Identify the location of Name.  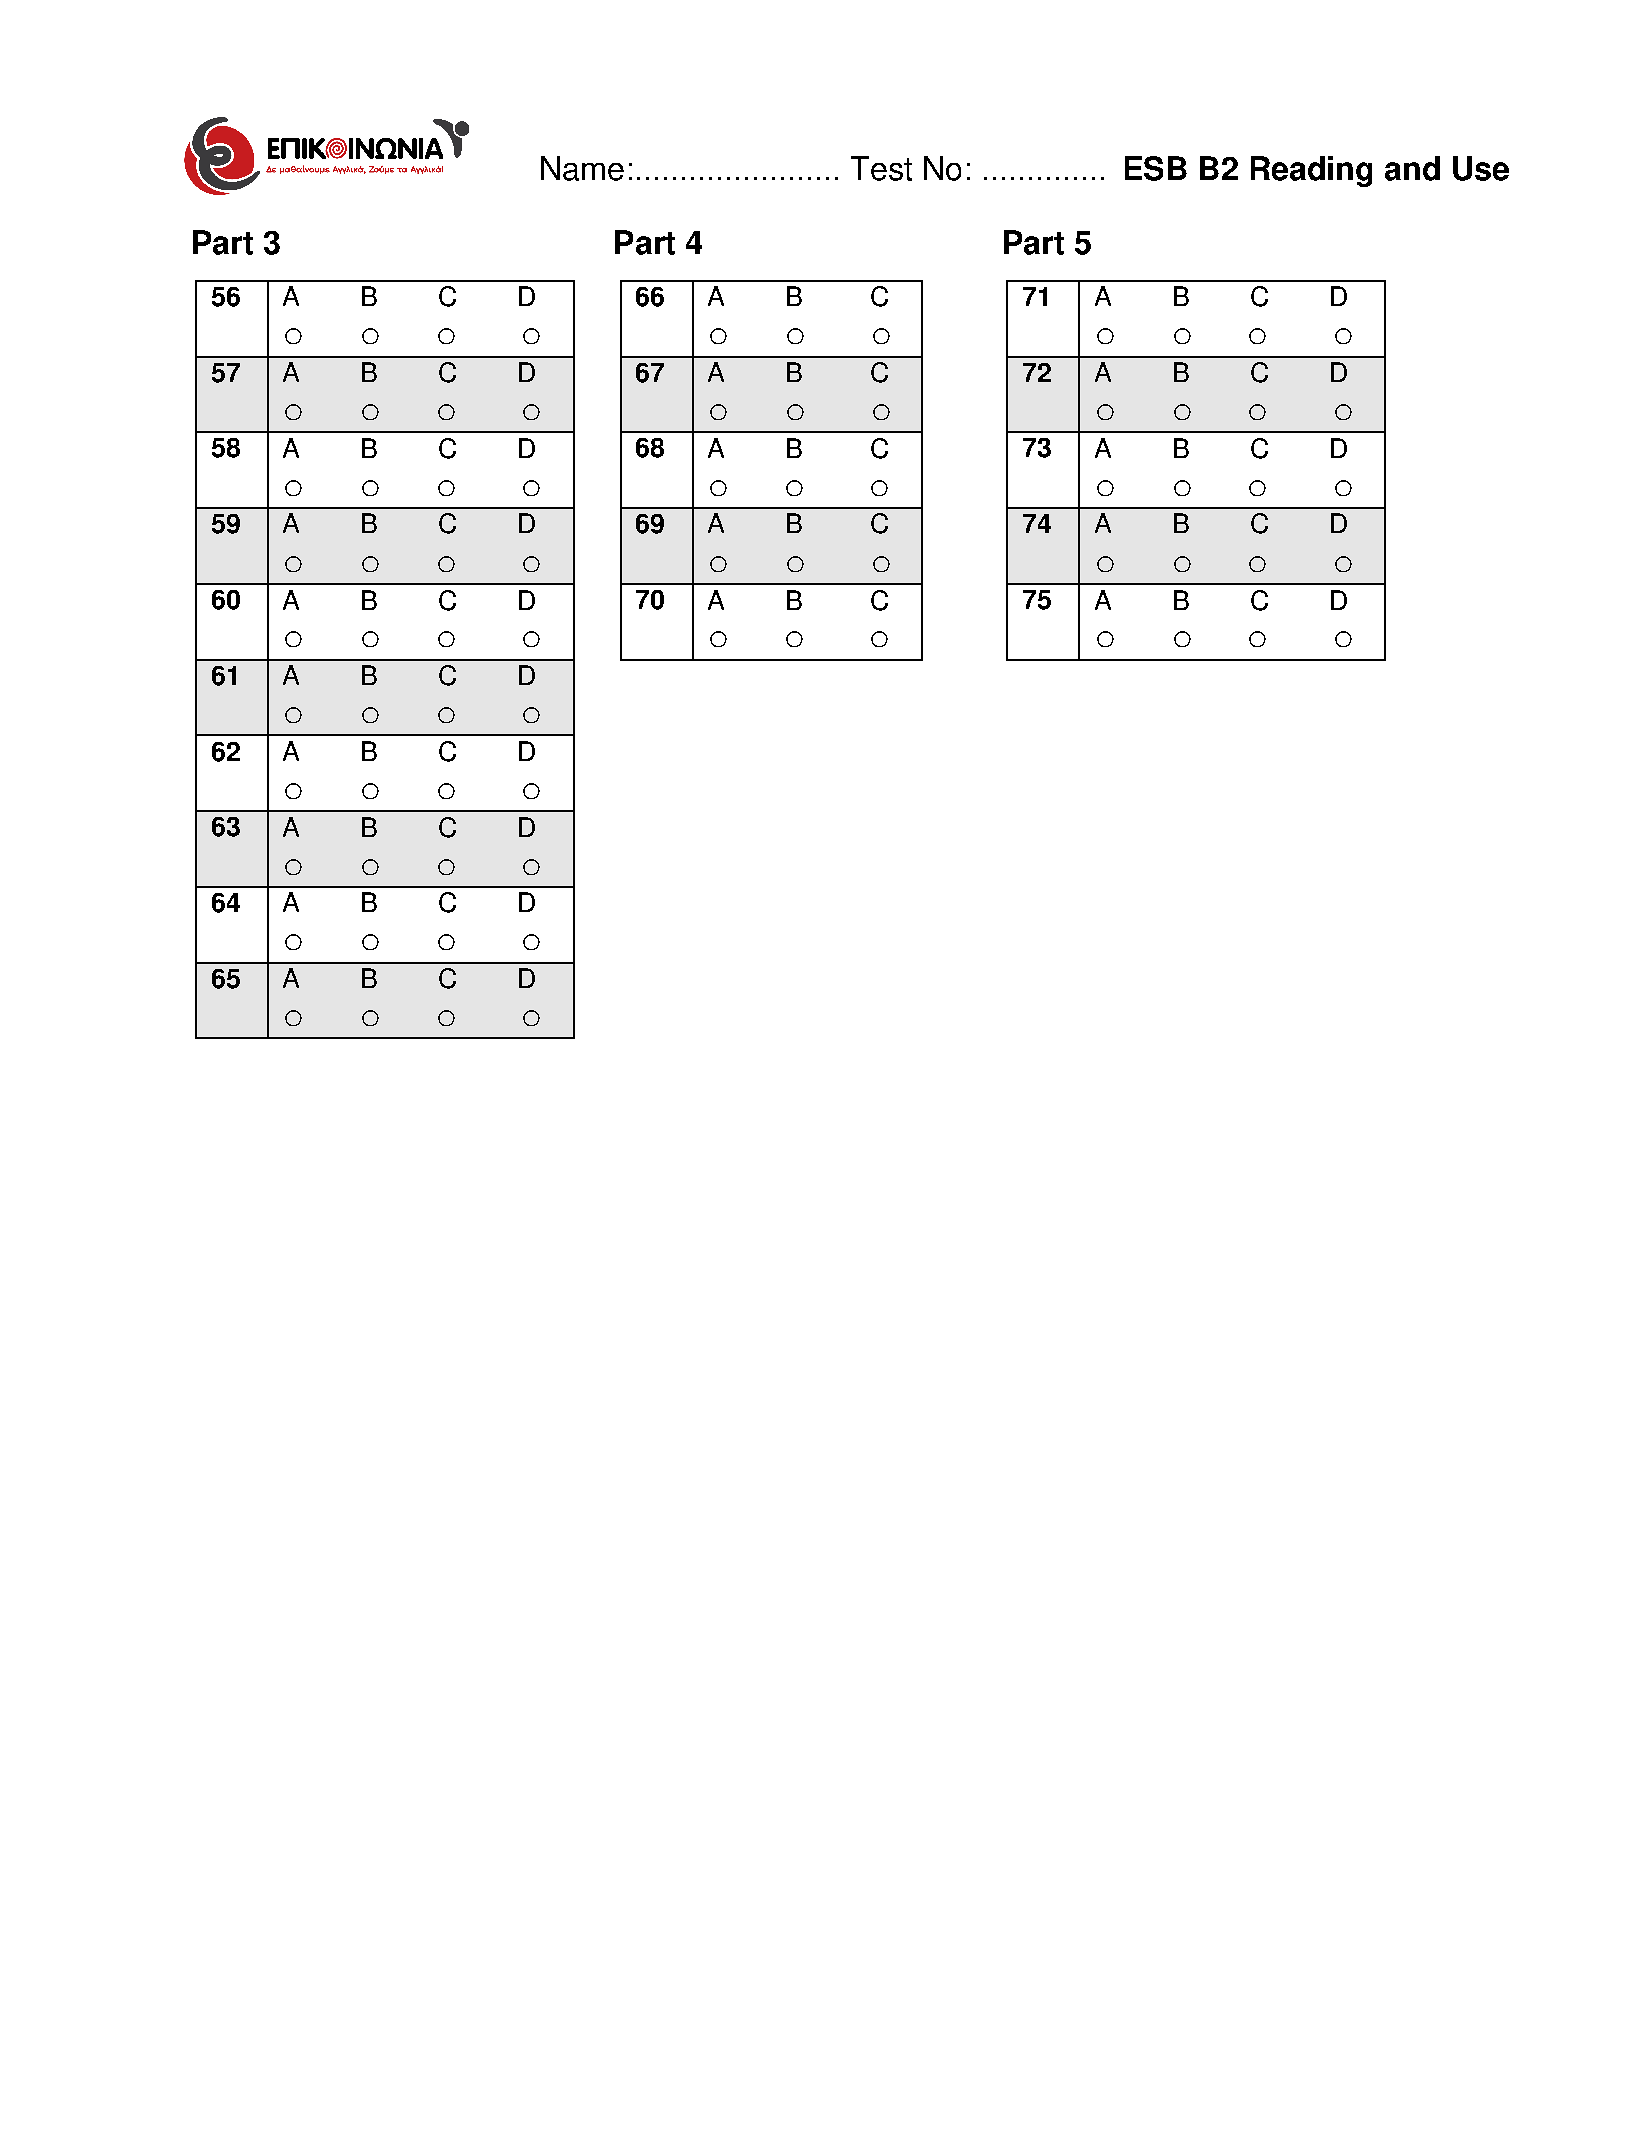
(582, 168).
